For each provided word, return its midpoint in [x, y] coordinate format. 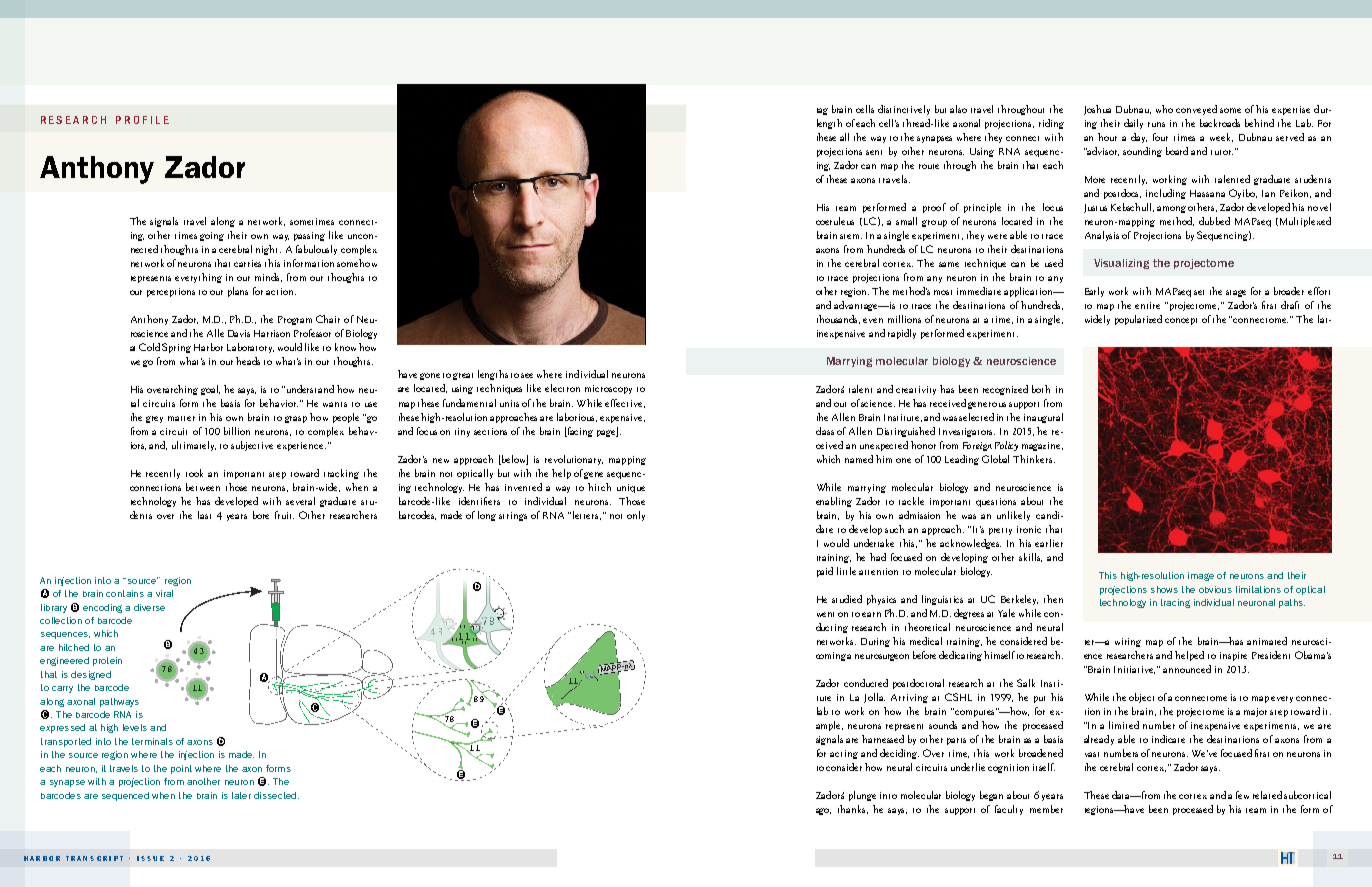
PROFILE [142, 120]
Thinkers [1034, 459]
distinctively [904, 110]
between [203, 487]
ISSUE [150, 858]
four [1160, 137]
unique [631, 488]
